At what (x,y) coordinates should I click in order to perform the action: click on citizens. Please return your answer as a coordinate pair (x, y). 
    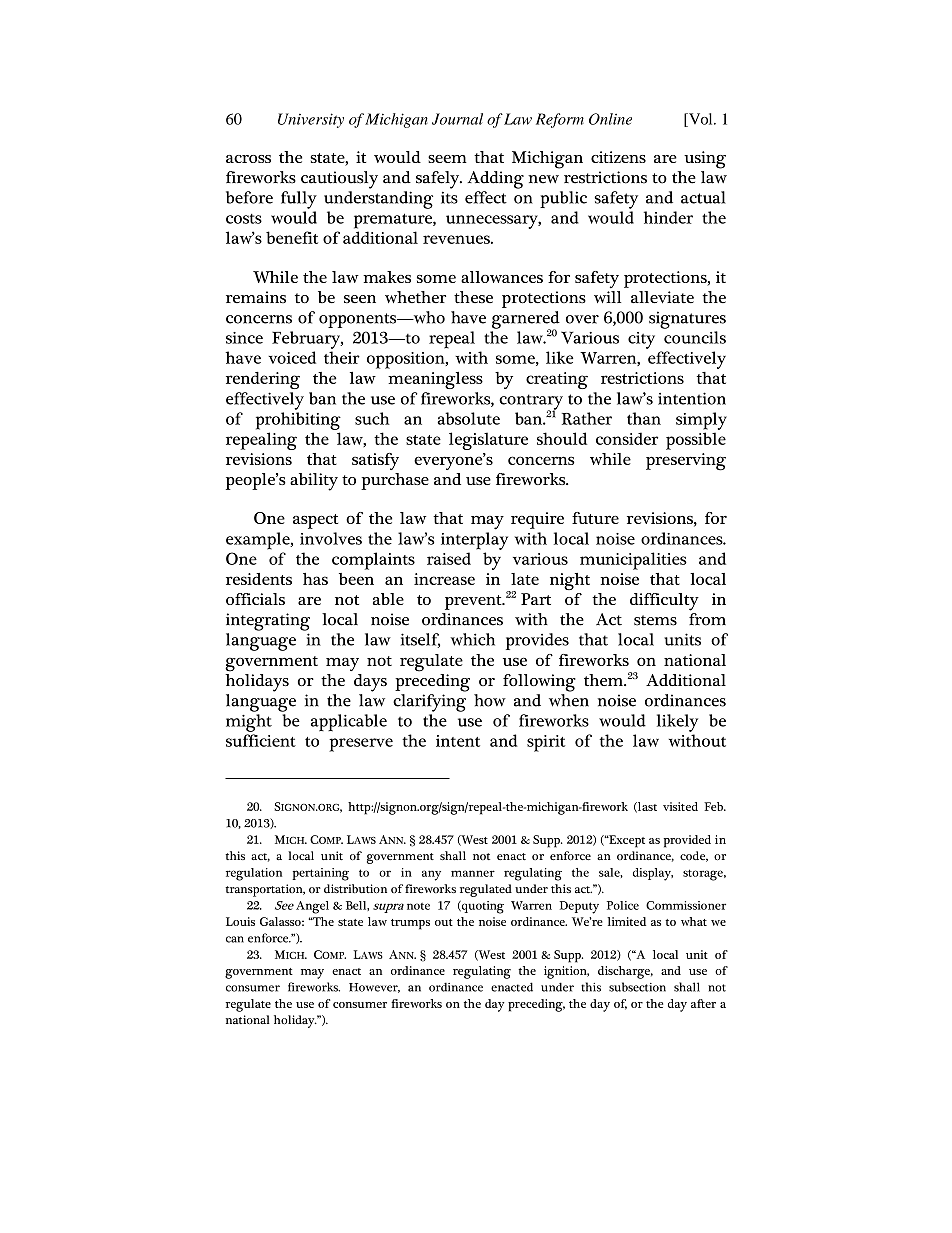
    Looking at the image, I should click on (618, 157).
